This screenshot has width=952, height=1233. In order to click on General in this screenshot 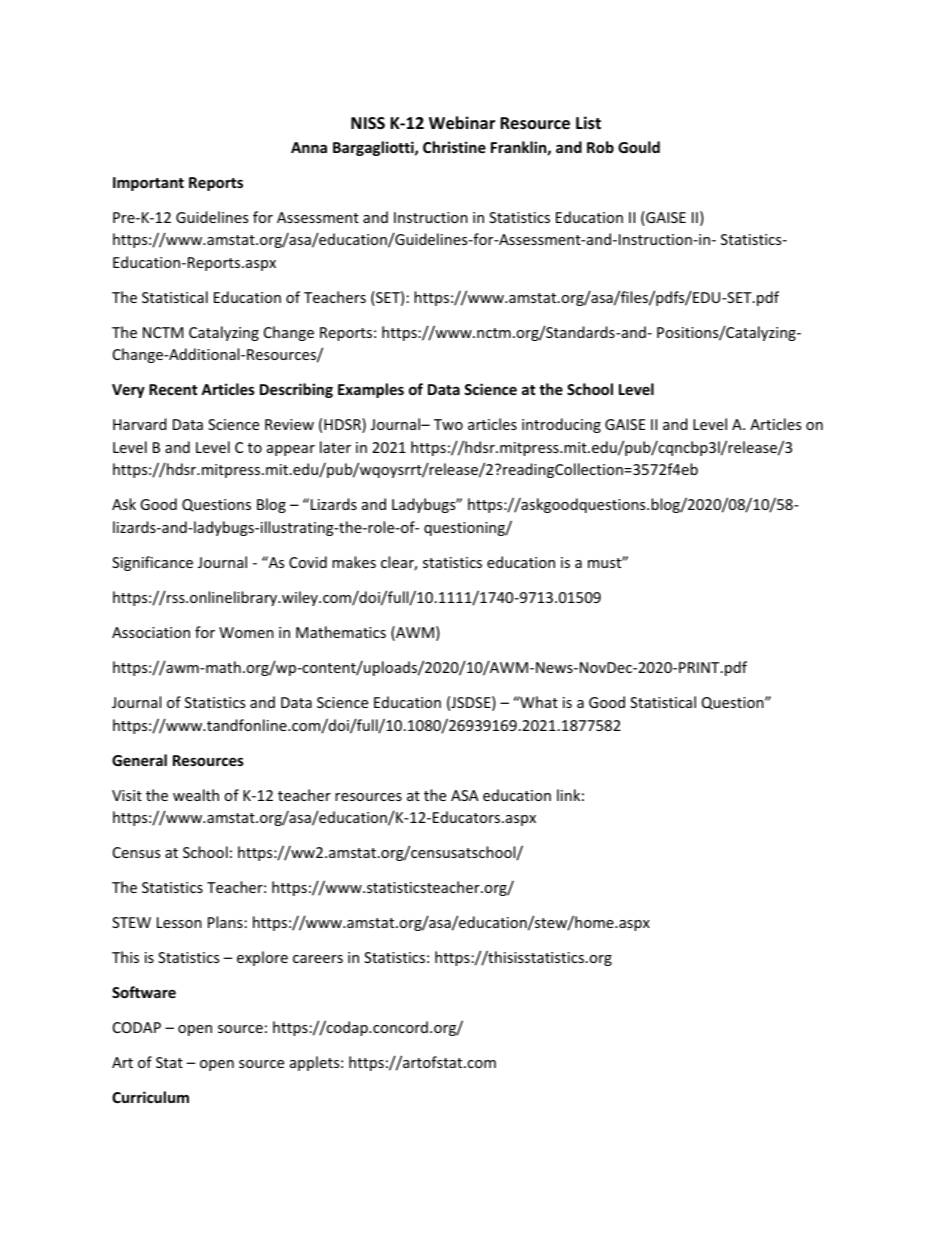, I will do `click(139, 760)`.
